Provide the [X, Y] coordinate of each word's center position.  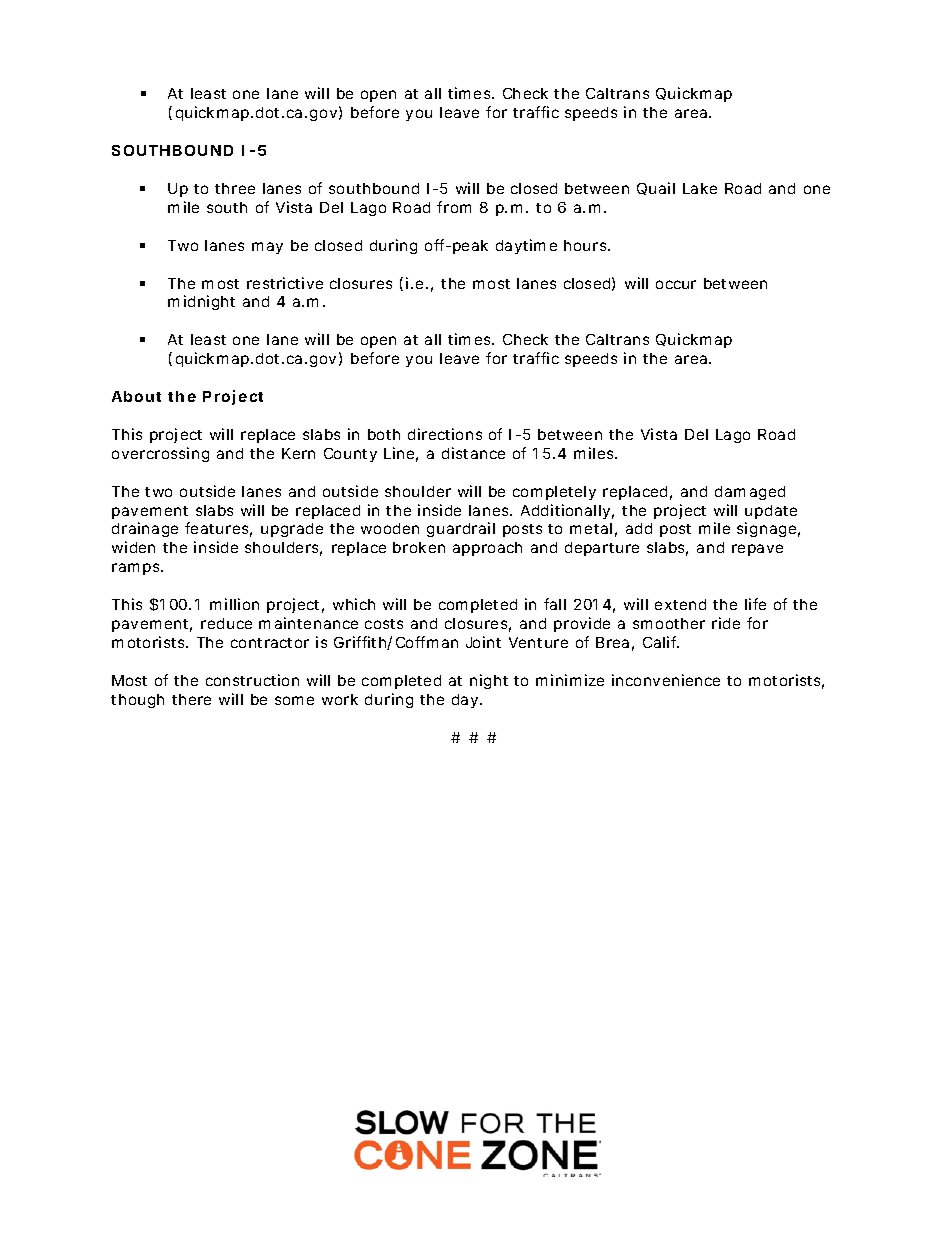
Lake [700, 188]
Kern [298, 453]
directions [445, 434]
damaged [750, 493]
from [454, 207]
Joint [483, 642]
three [235, 188]
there [191, 699]
